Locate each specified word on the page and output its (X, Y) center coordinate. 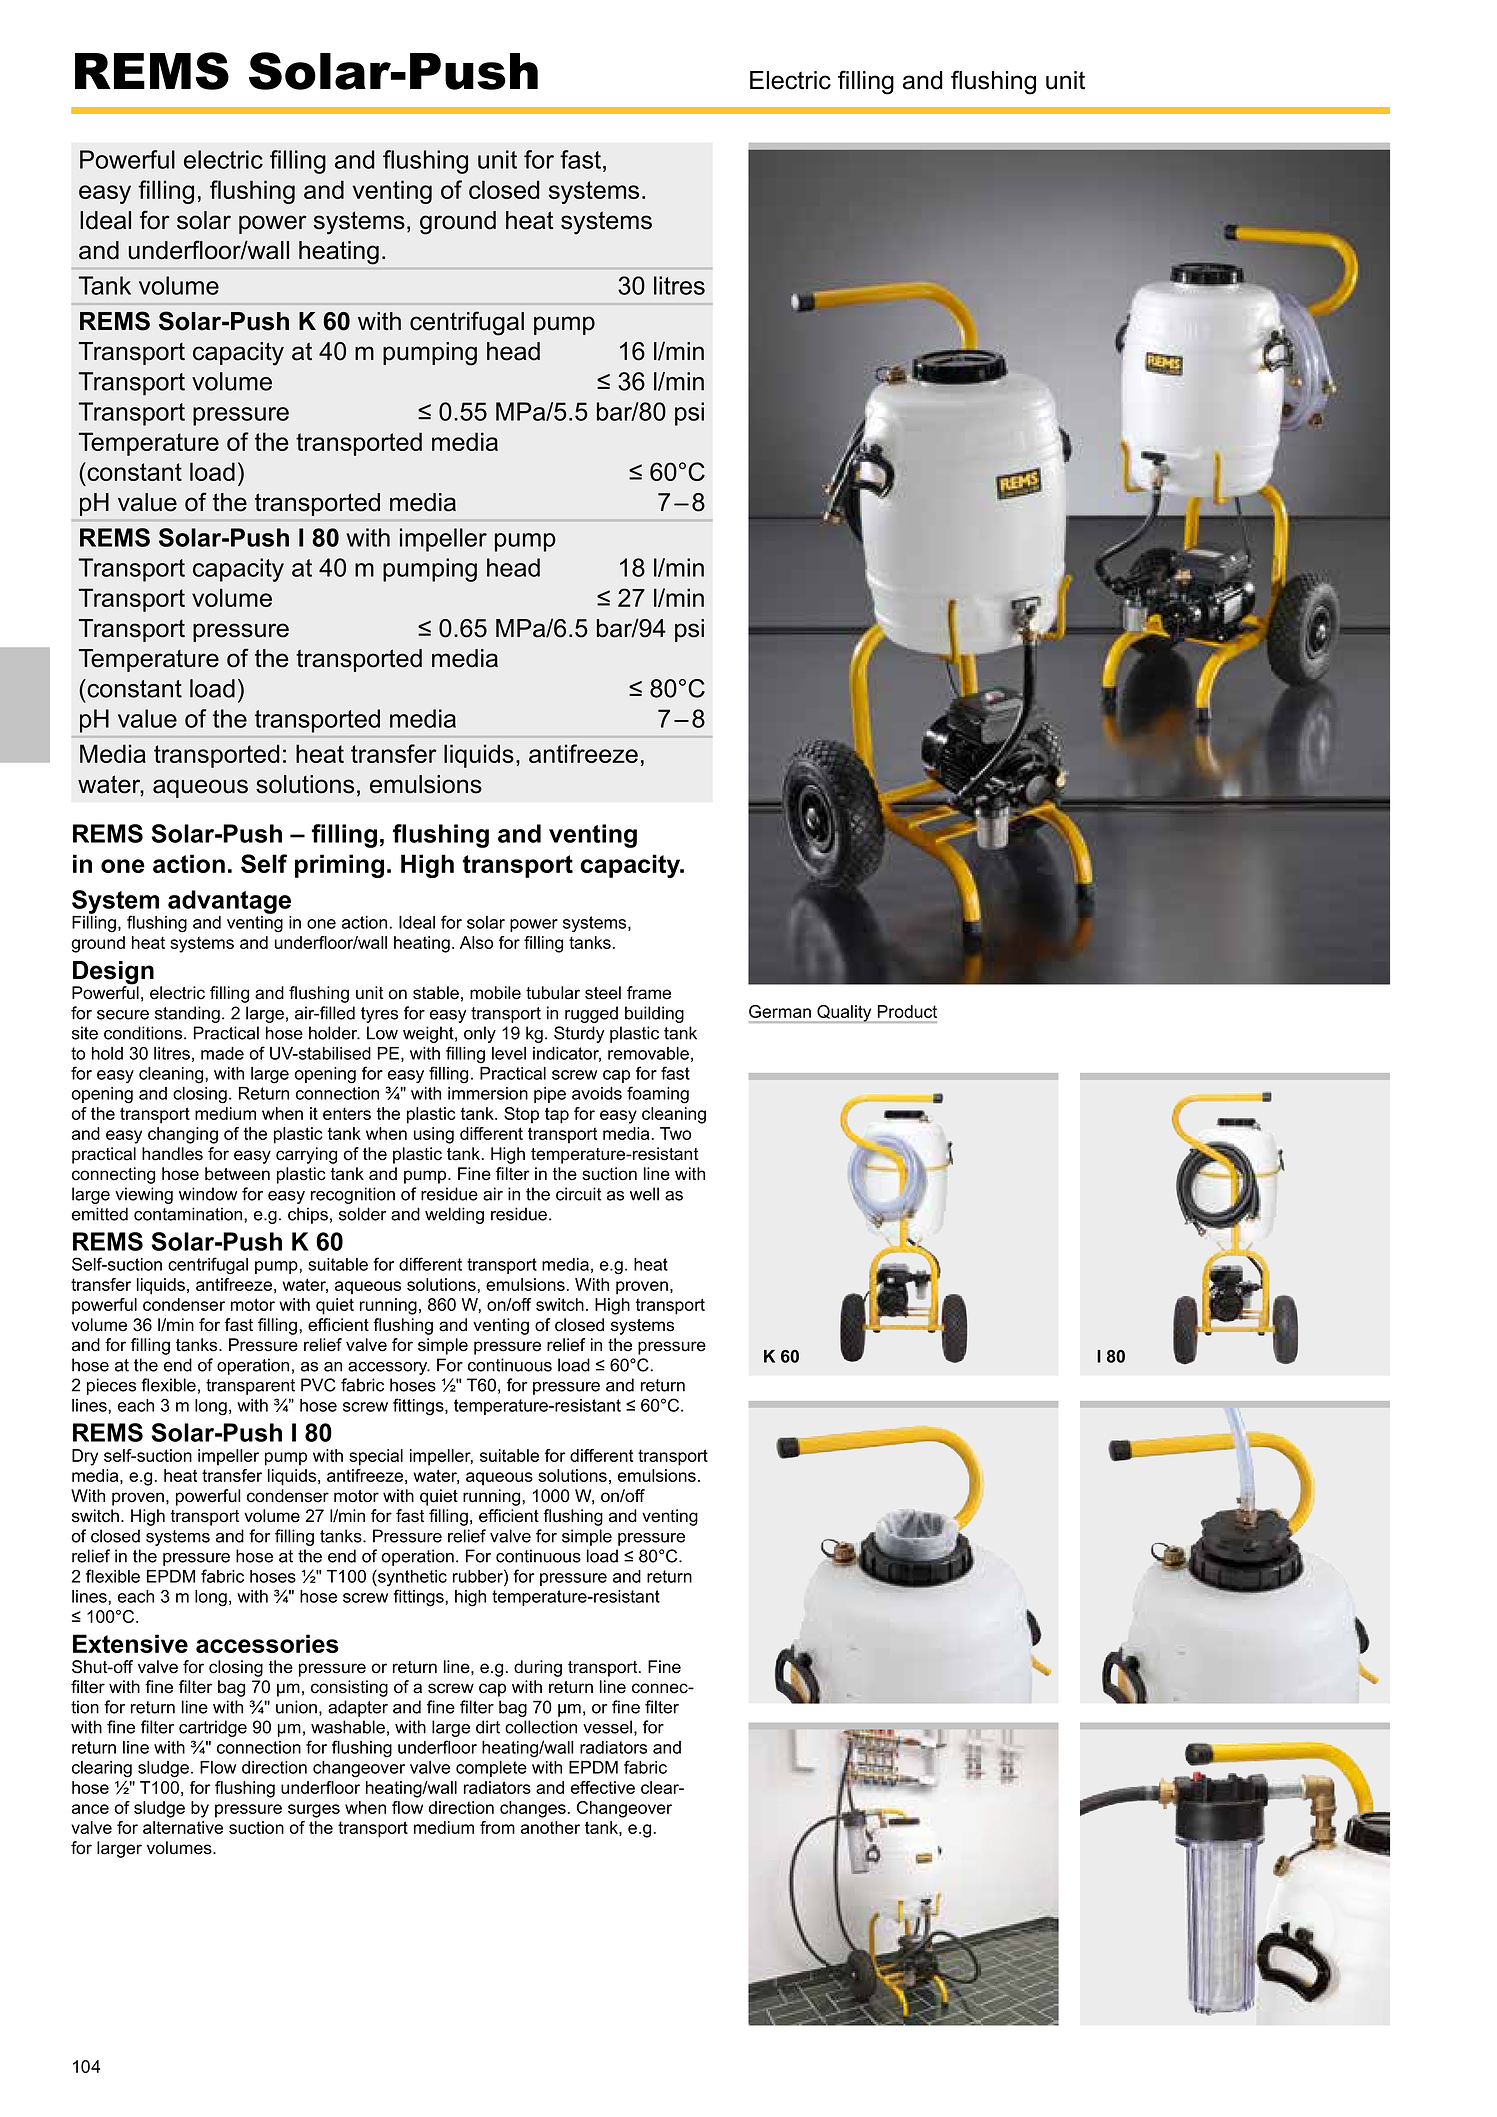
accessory (389, 1368)
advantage (229, 902)
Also (476, 942)
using (434, 1135)
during (538, 1668)
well (644, 1194)
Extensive (130, 1643)
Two (675, 1133)
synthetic (411, 1578)
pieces (111, 1386)
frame (649, 993)
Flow (218, 1767)
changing (183, 1135)
